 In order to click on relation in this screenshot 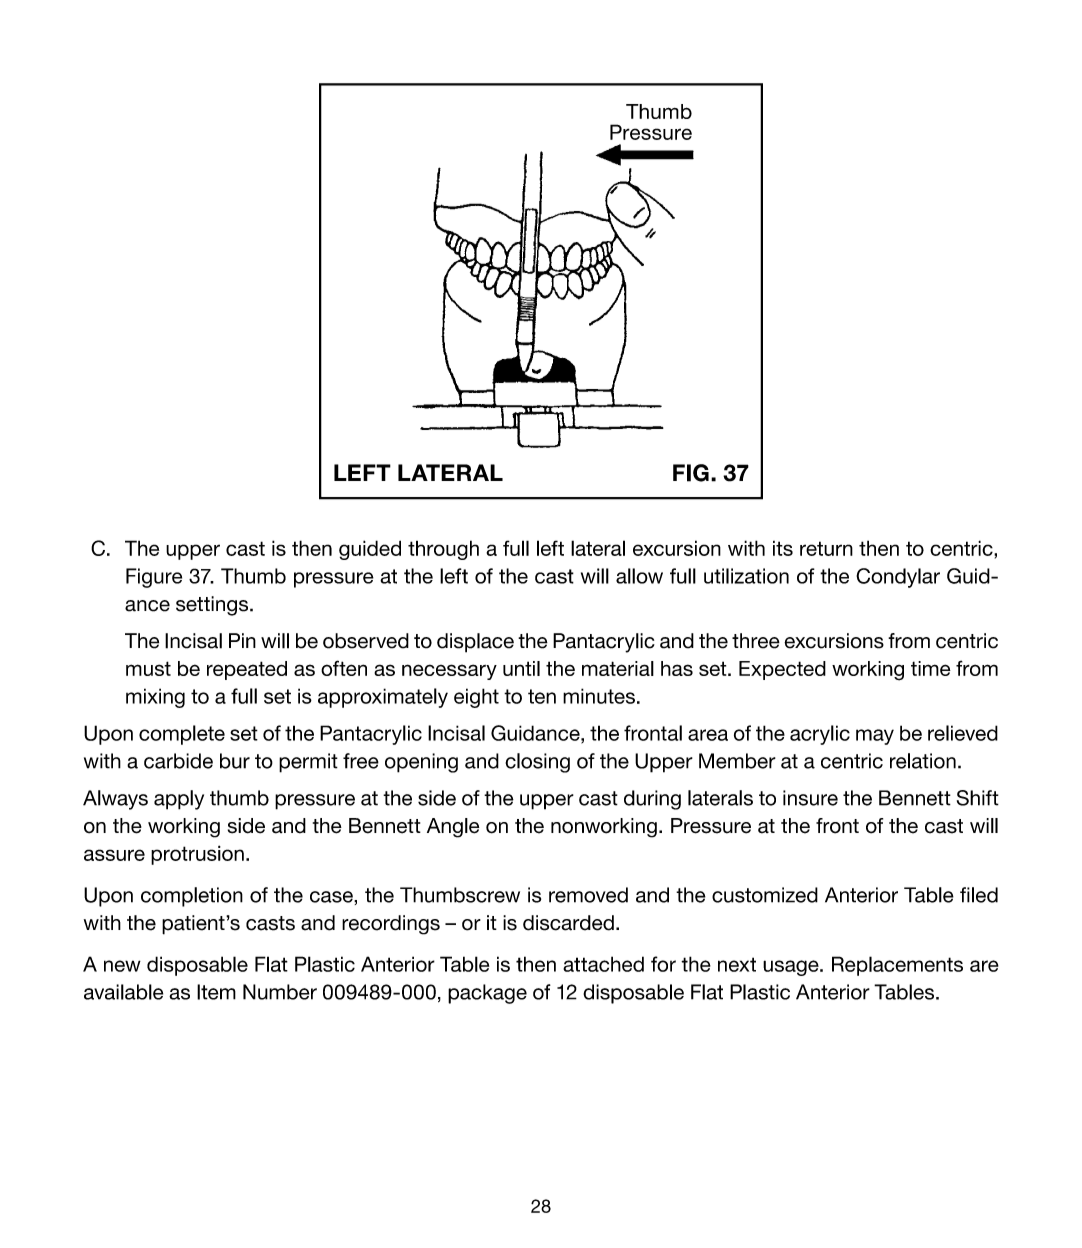, I will do `click(923, 761)`.
